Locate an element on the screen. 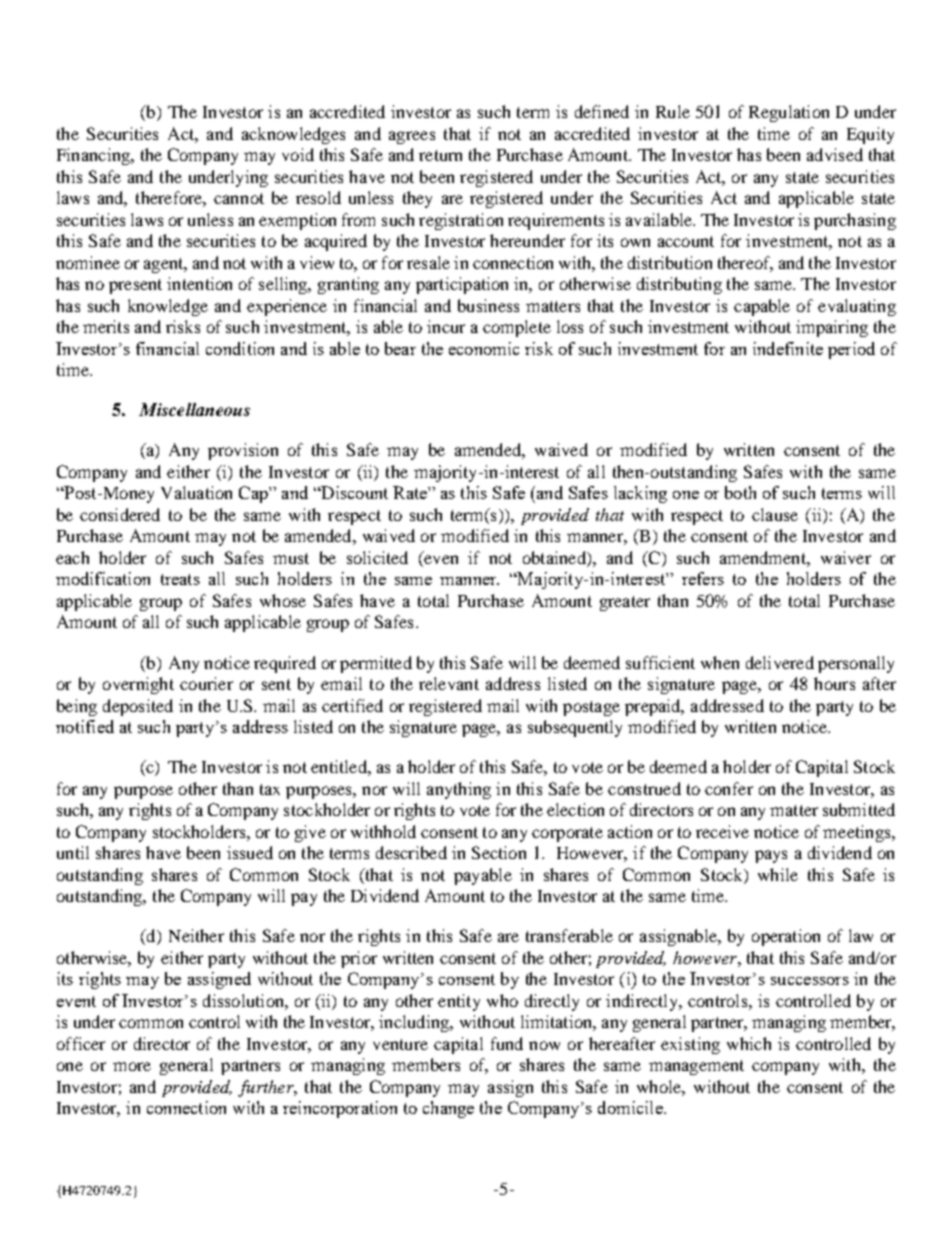 The height and width of the screenshot is (1233, 952). obtained is located at coordinates (555, 559).
